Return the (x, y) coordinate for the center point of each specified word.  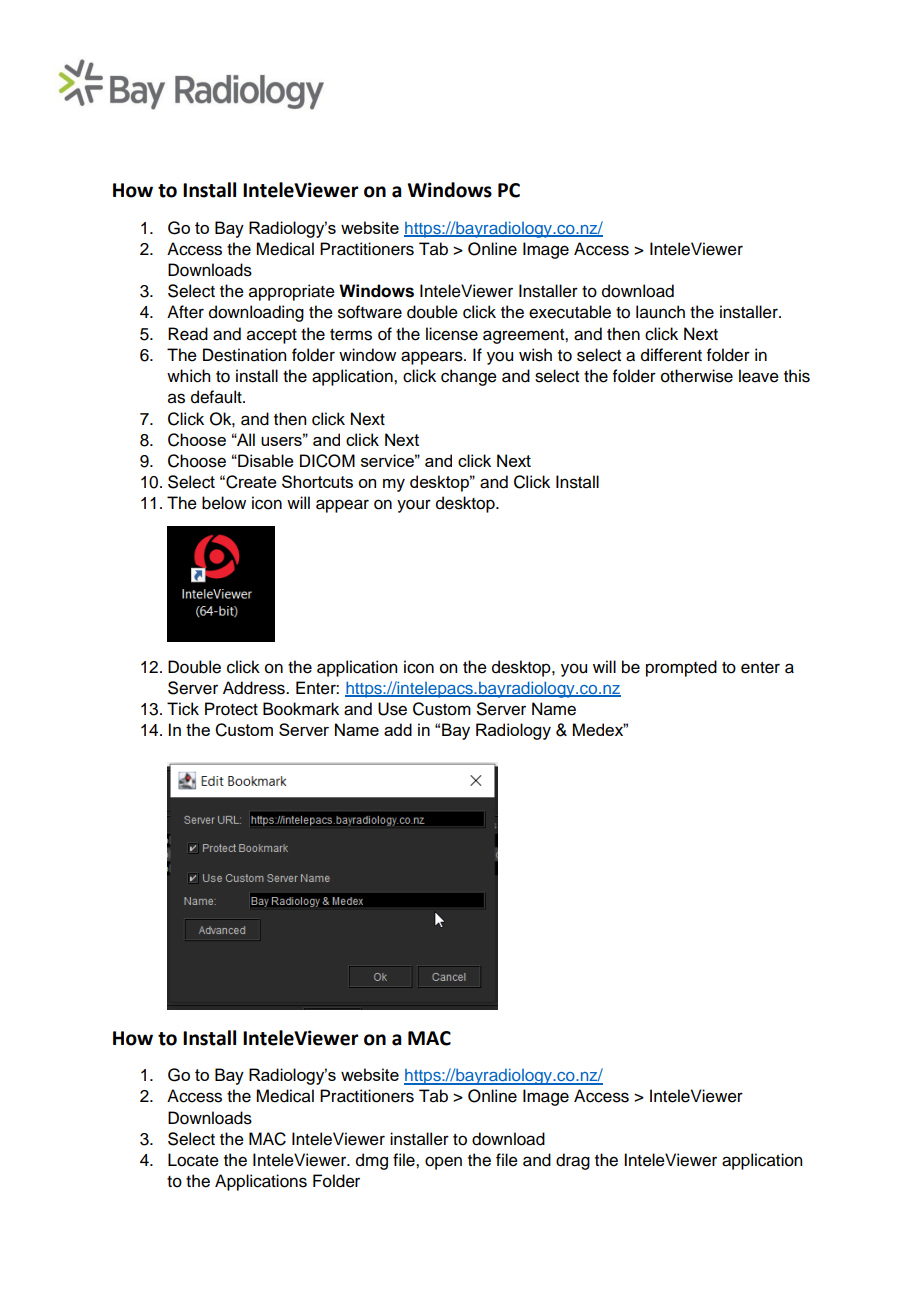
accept (272, 336)
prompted (681, 668)
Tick (183, 709)
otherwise (697, 376)
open (443, 1163)
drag (573, 1161)
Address (255, 688)
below (224, 503)
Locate (193, 1160)
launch (660, 312)
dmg (372, 1161)
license (452, 334)
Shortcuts (317, 481)
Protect (231, 709)
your (414, 506)
